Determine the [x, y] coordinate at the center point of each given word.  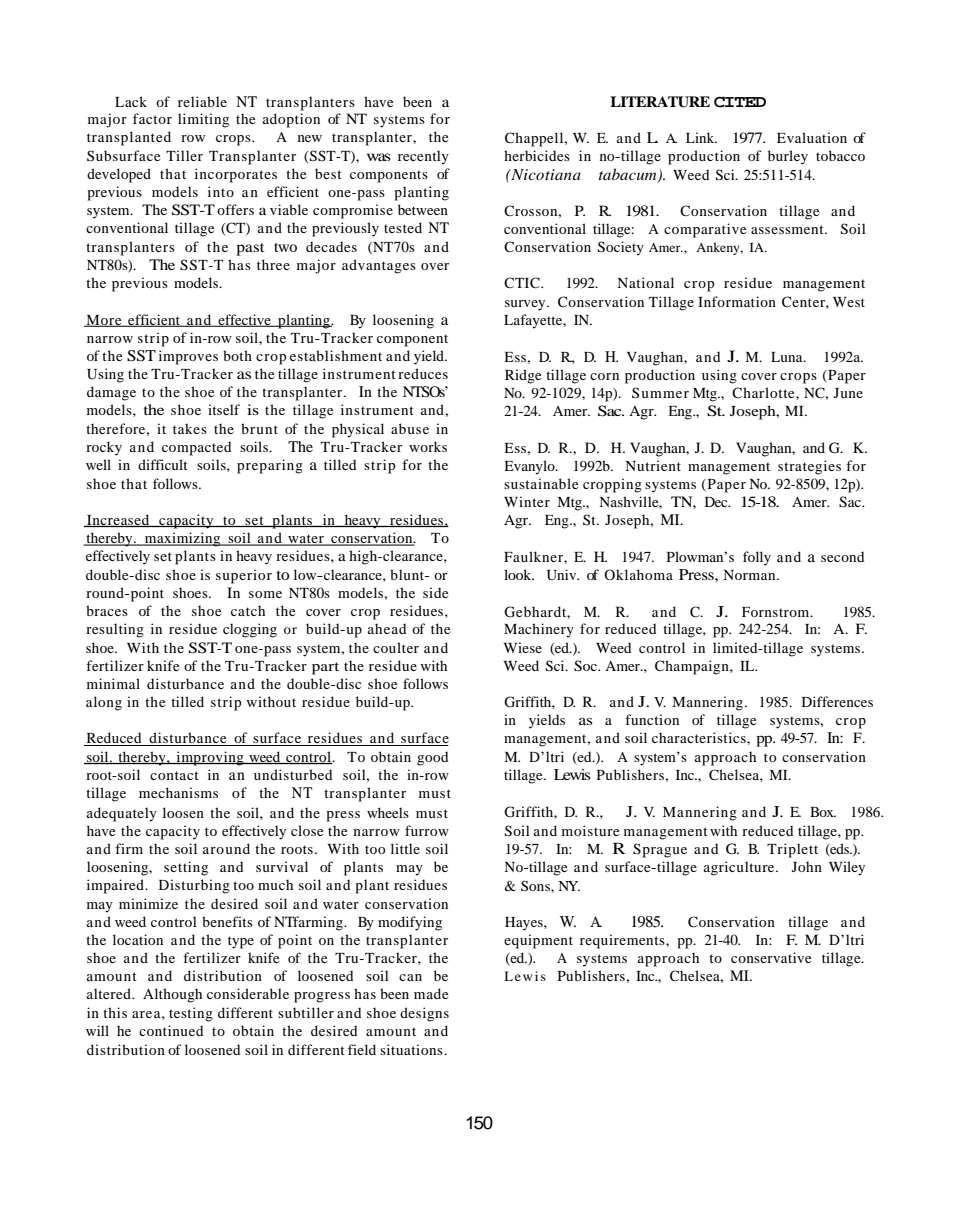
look [519, 574]
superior [244, 576]
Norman [750, 575]
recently [423, 157]
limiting [203, 120]
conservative [771, 957]
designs [424, 1014]
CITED [740, 102]
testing [191, 1014]
